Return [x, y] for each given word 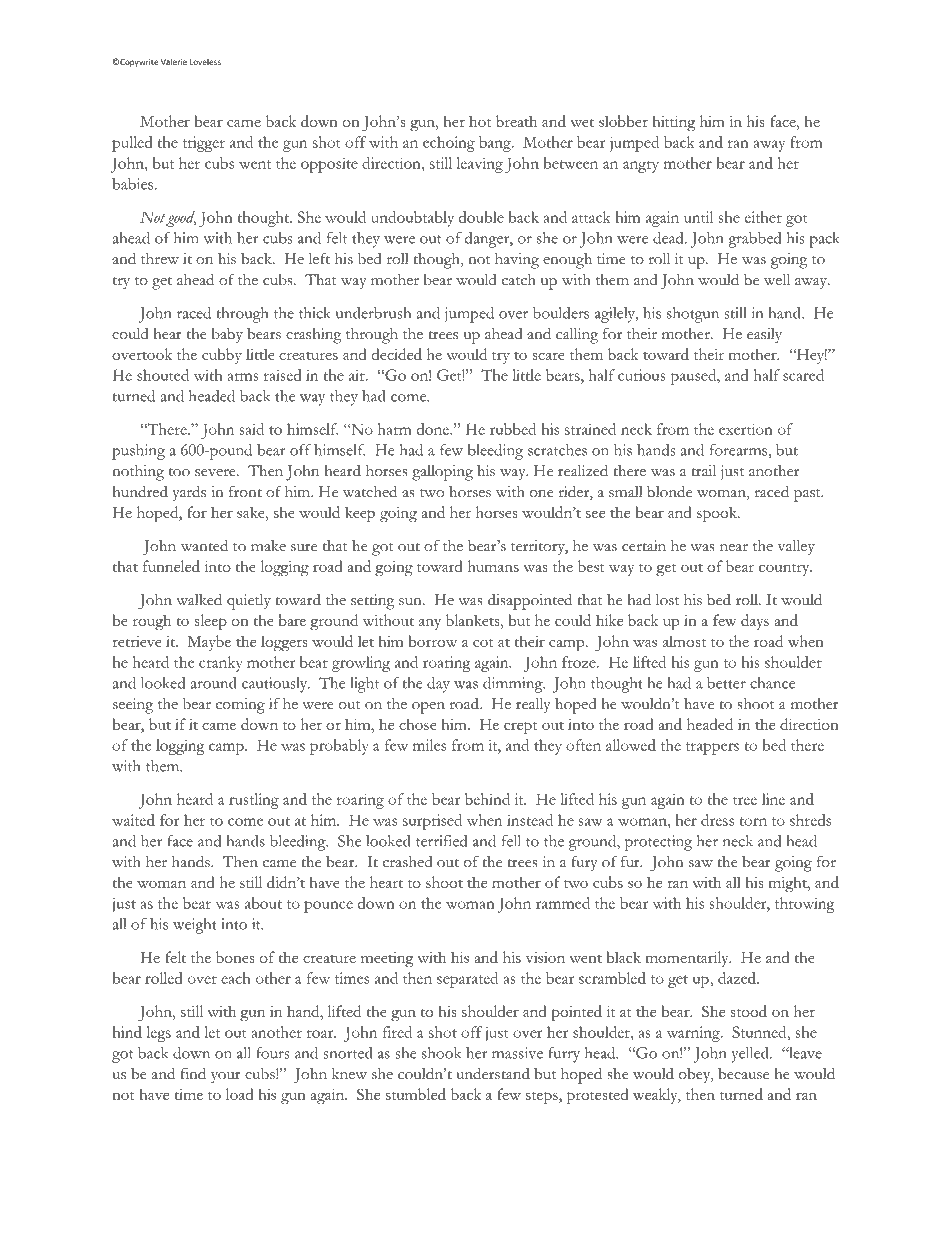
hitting [673, 123]
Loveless [205, 62]
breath [516, 121]
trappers [712, 748]
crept [520, 727]
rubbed [513, 429]
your [226, 1077]
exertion [746, 429]
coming [240, 706]
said [251, 429]
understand [493, 1073]
